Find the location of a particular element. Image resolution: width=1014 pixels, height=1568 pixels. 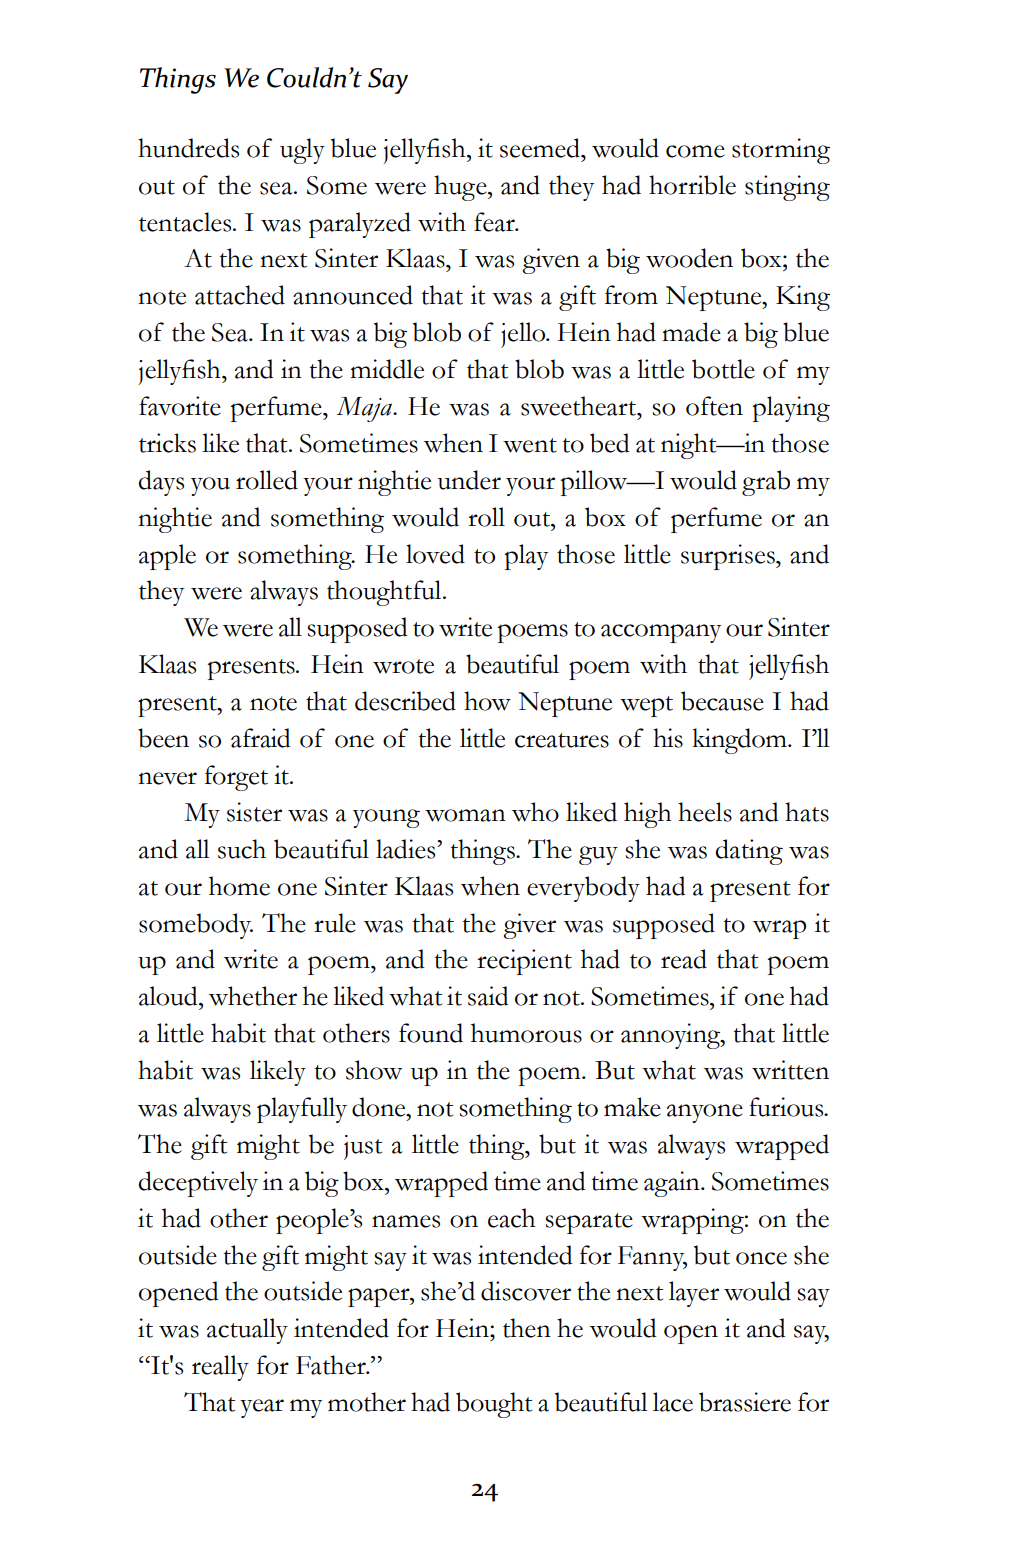

horrible is located at coordinates (692, 185).
